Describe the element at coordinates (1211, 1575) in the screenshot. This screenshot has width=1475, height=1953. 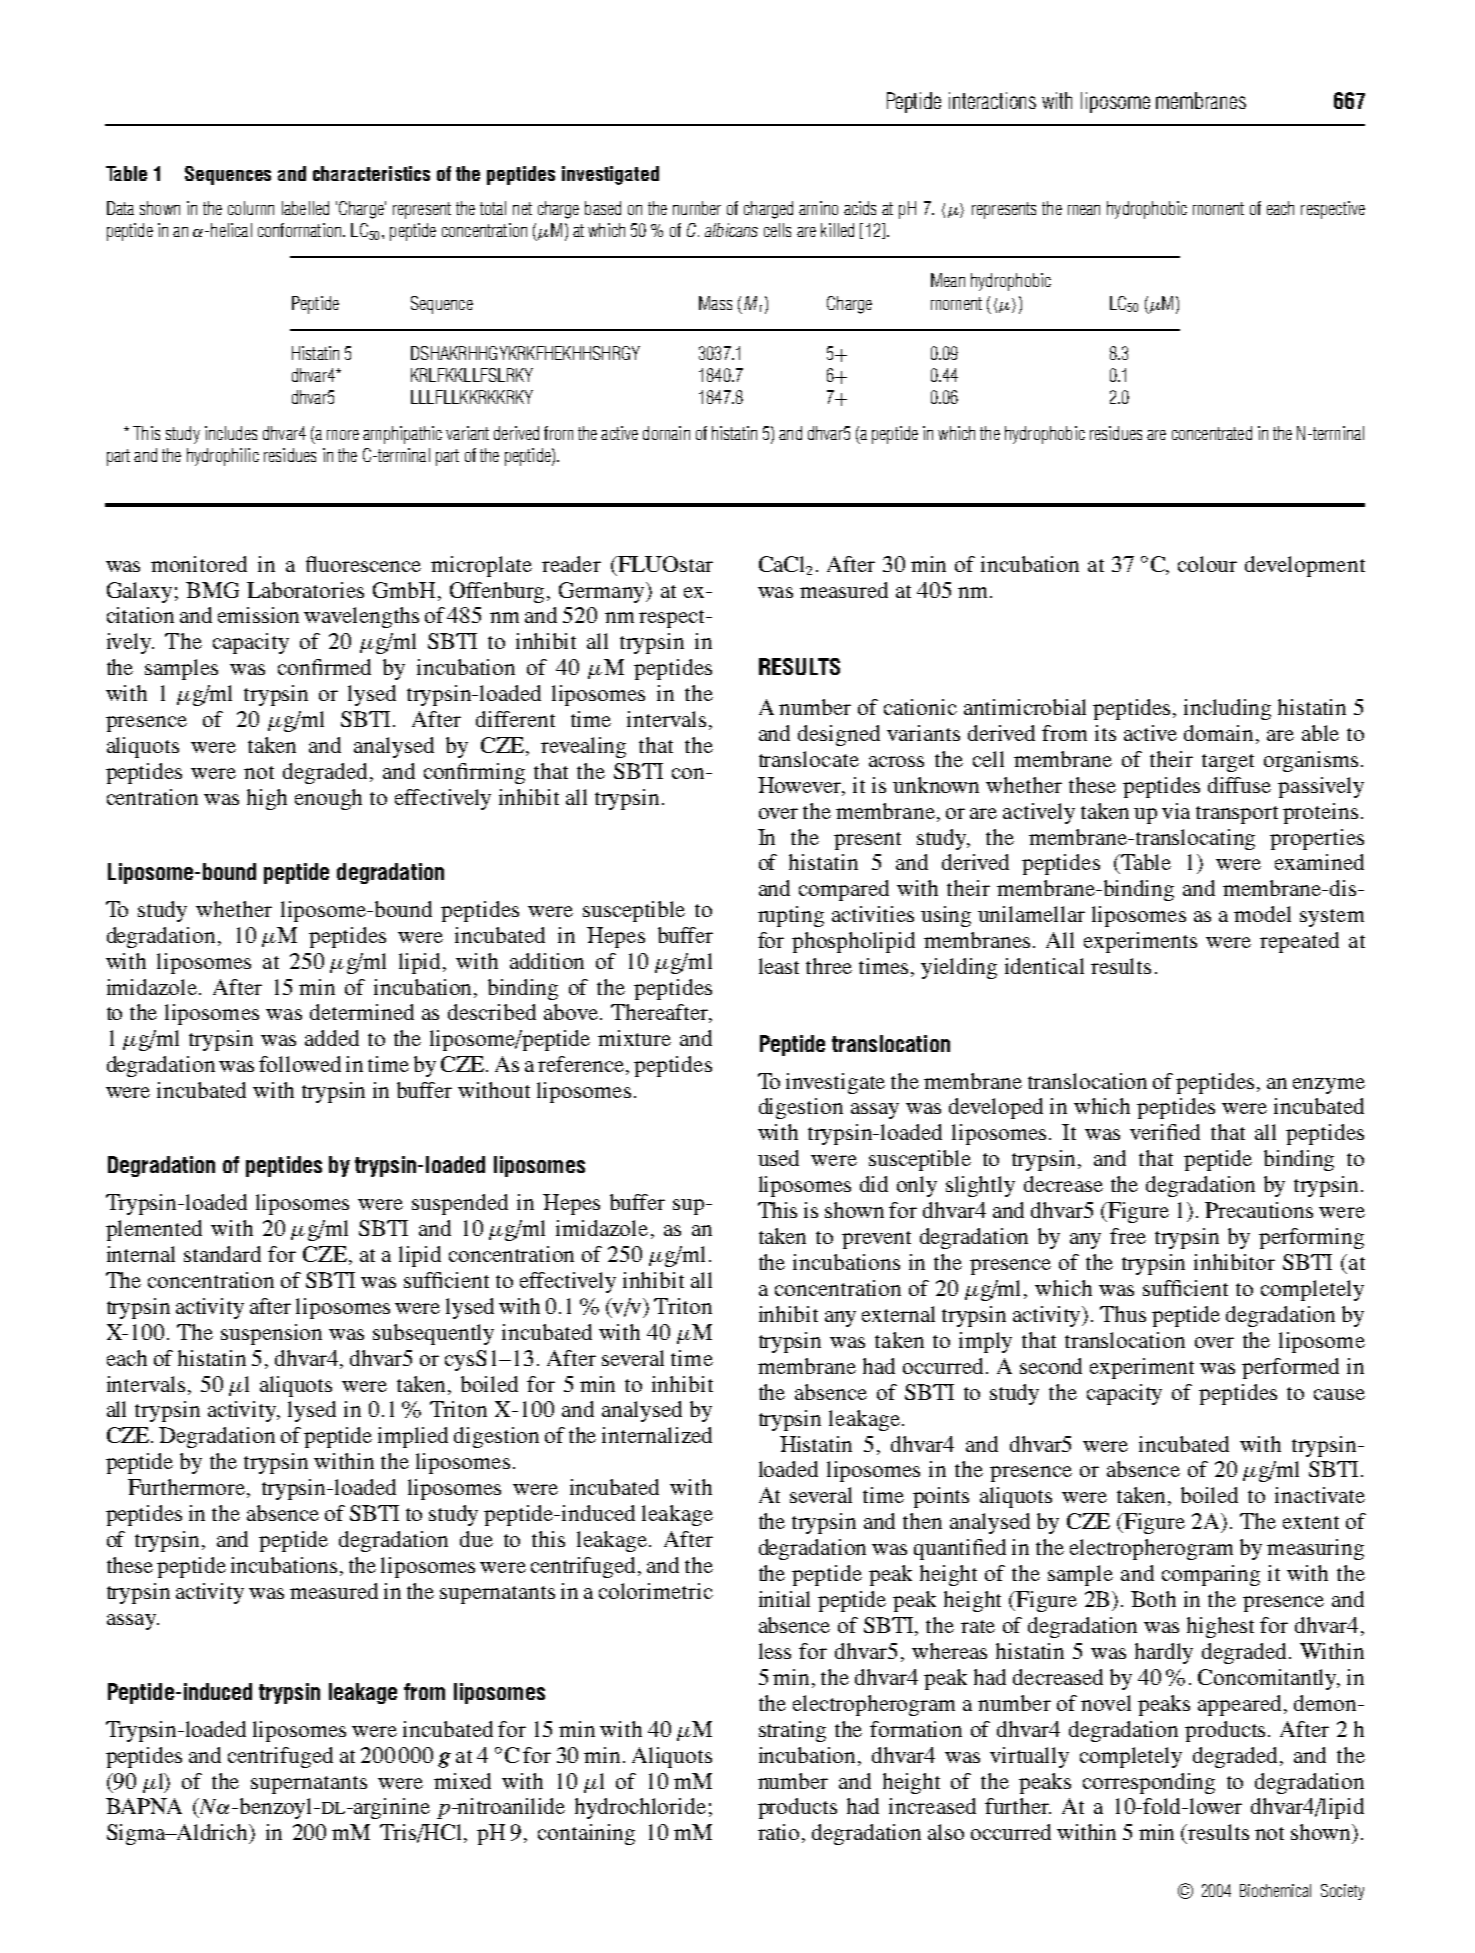
I see `comparing` at that location.
